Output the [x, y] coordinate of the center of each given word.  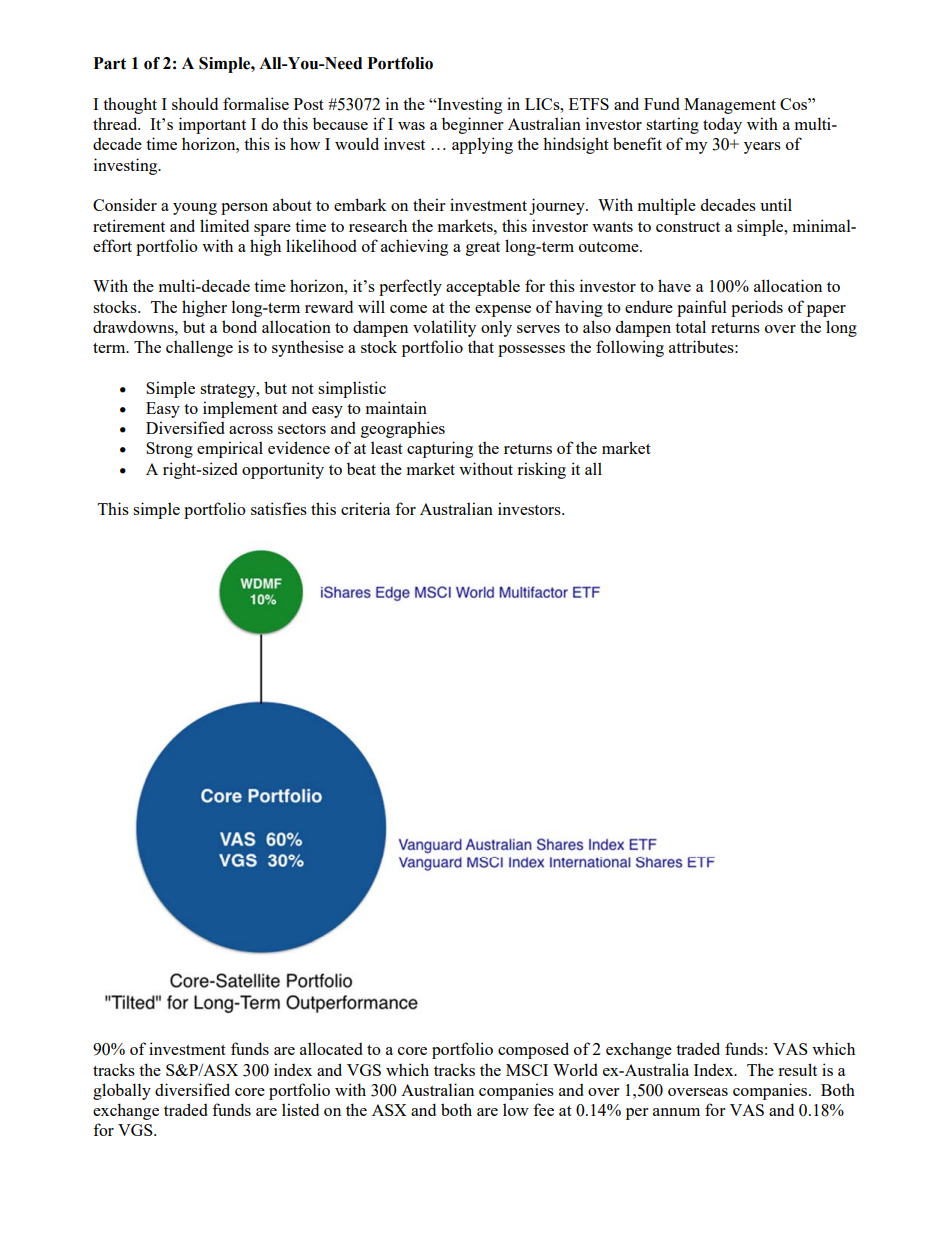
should [195, 103]
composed [533, 1050]
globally [122, 1091]
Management [730, 106]
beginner [473, 125]
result [797, 1069]
